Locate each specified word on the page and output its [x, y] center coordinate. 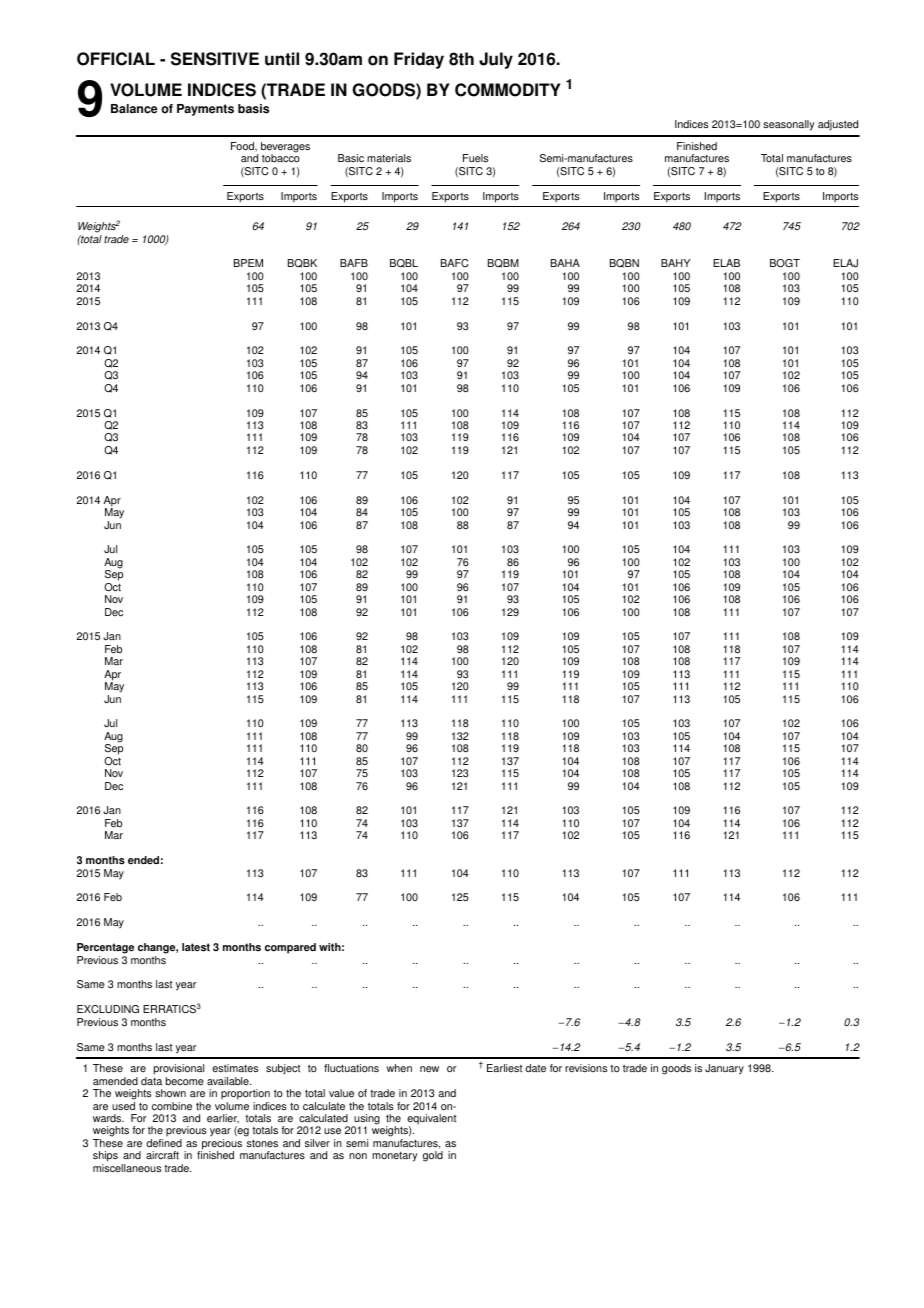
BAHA [565, 263]
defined [164, 1143]
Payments [205, 110]
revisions [586, 1068]
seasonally [789, 125]
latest [196, 947]
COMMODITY [508, 90]
